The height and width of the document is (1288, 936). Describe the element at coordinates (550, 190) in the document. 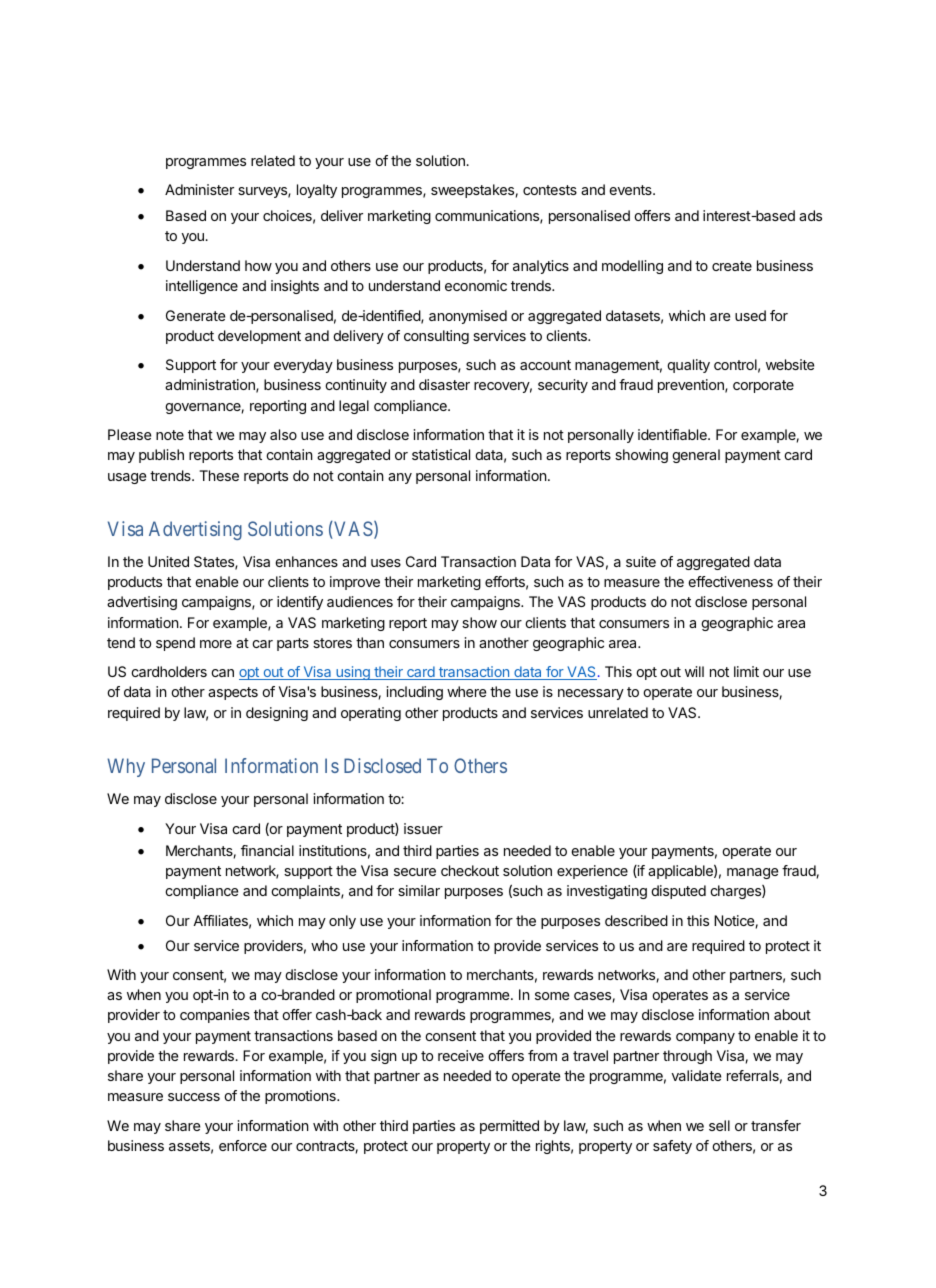

I see `contests` at that location.
